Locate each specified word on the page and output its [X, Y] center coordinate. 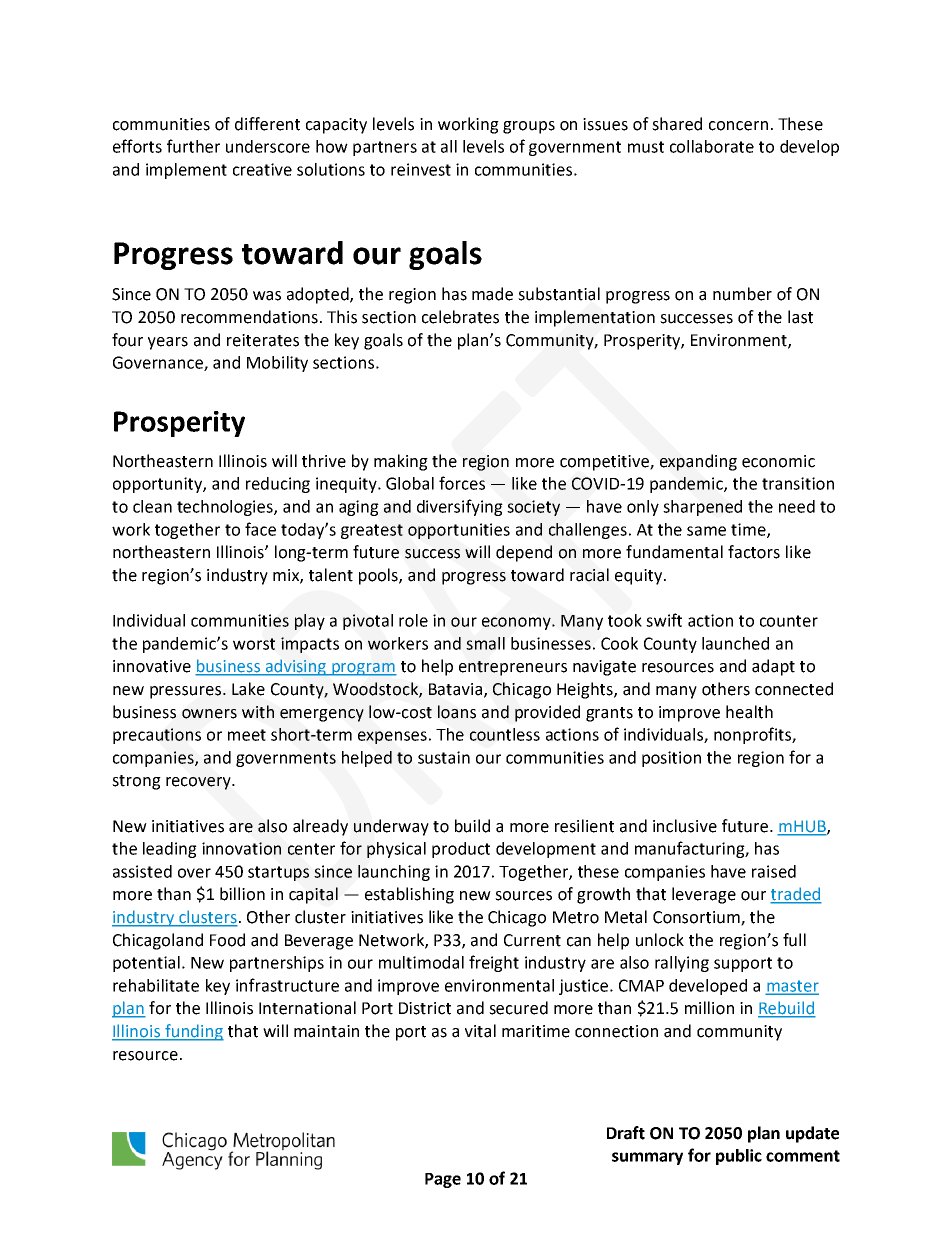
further [193, 146]
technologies [226, 508]
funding [193, 1032]
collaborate [712, 146]
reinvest [421, 169]
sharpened [702, 508]
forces [462, 483]
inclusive [685, 826]
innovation [241, 848]
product [461, 850]
